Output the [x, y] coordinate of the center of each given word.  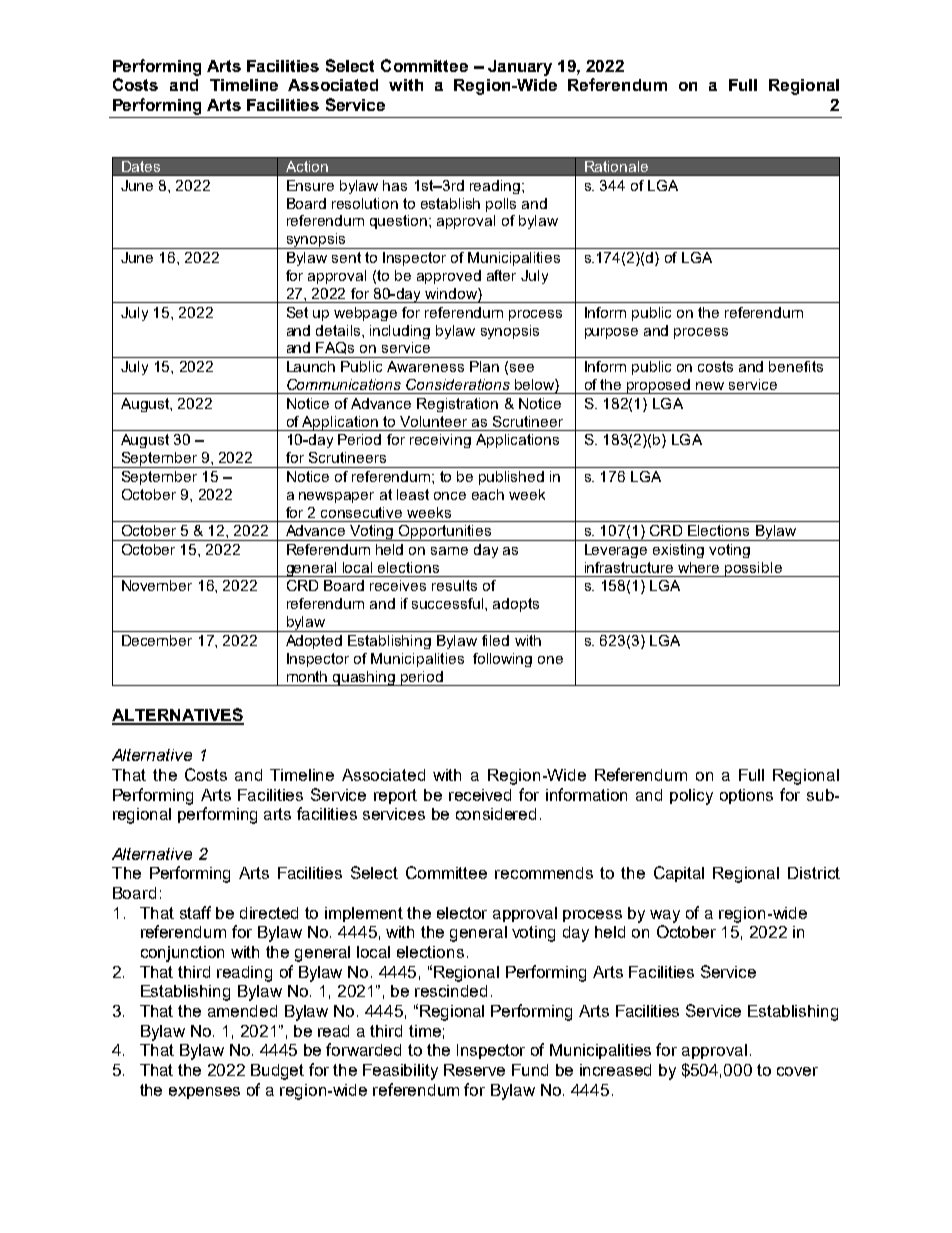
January [520, 68]
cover [797, 1071]
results [454, 585]
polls [501, 205]
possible [754, 569]
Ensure [310, 185]
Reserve [474, 1070]
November [157, 585]
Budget [277, 1072]
